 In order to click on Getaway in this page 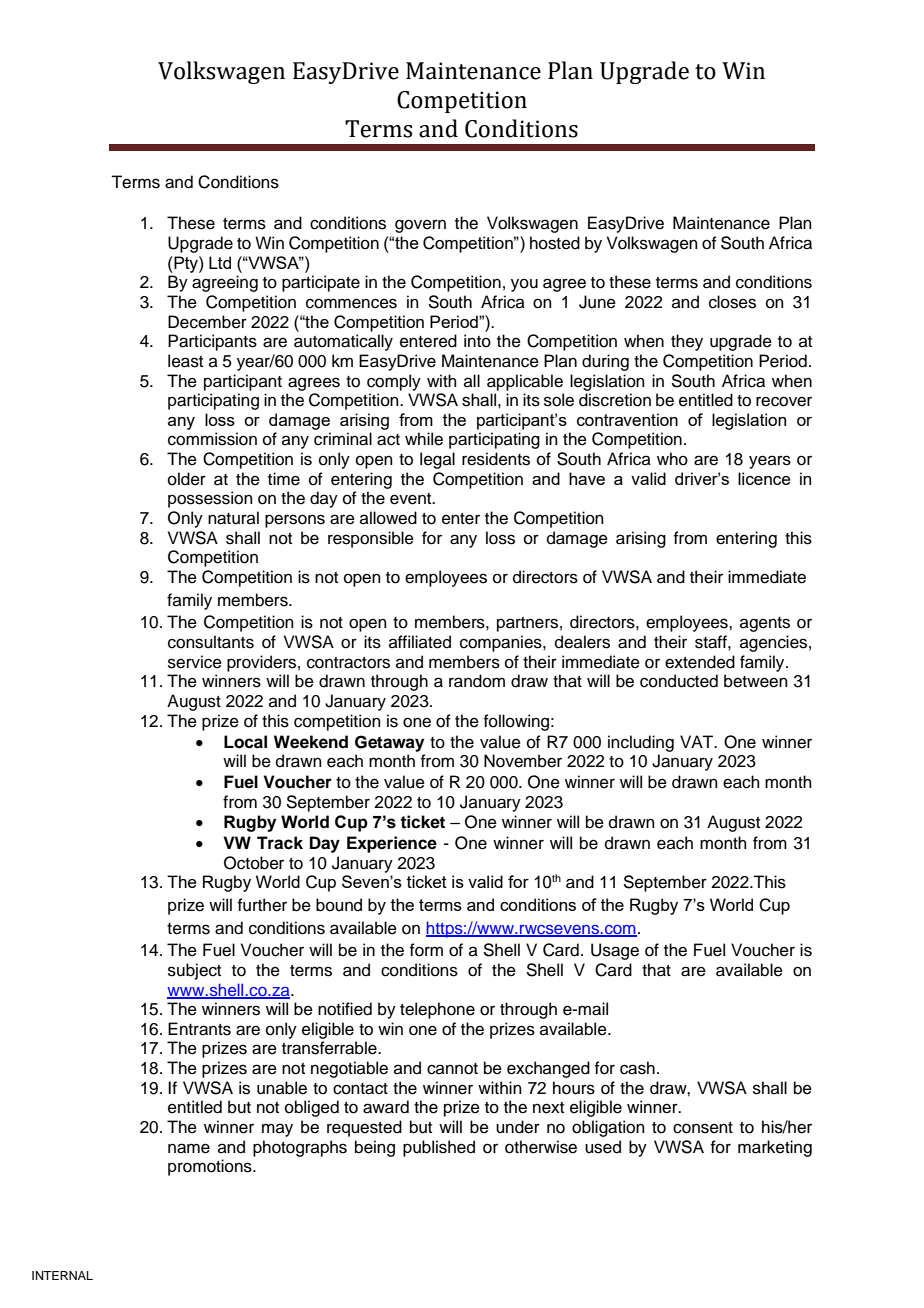, I will do `click(389, 743)`.
